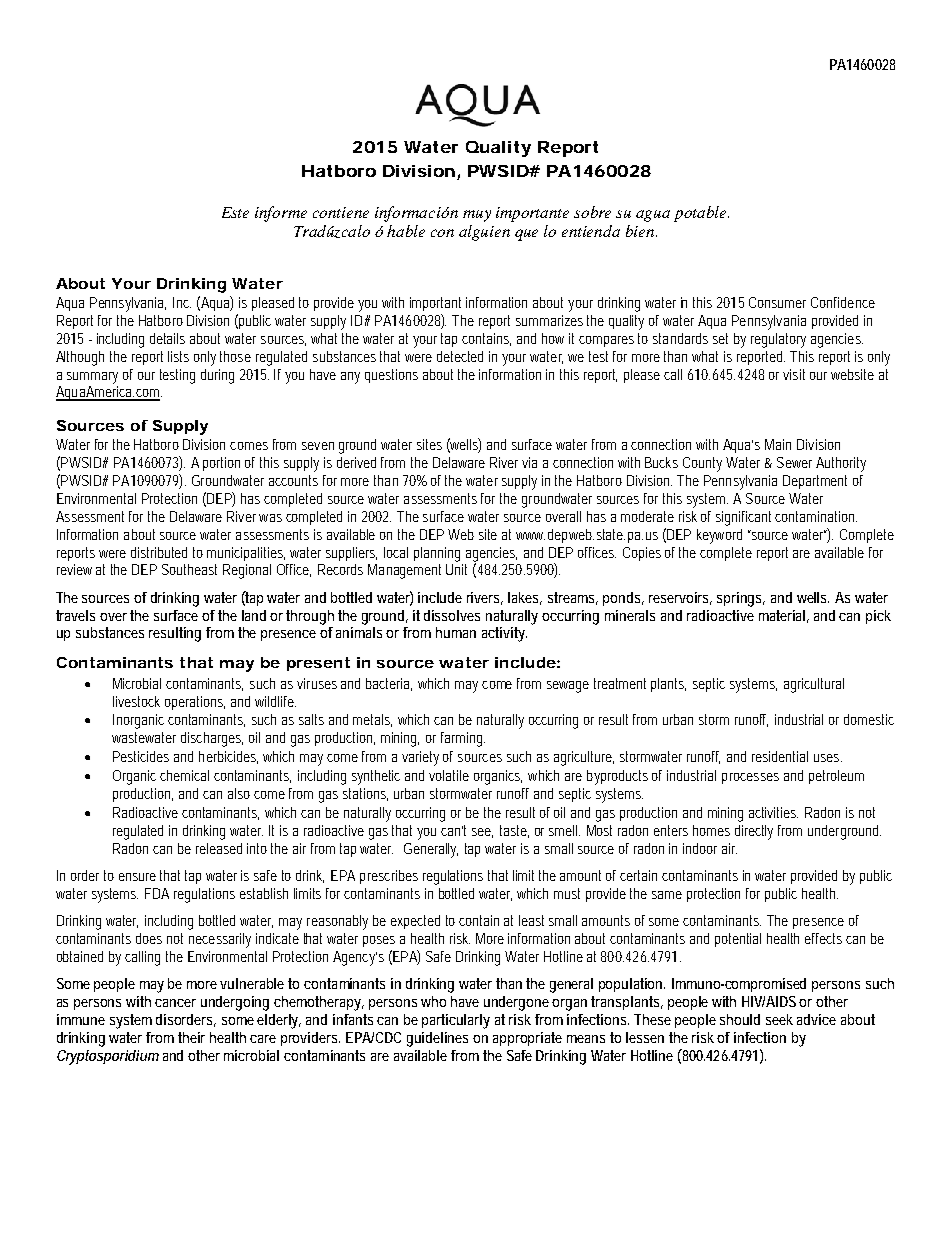 This document has width=952, height=1233. Describe the element at coordinates (754, 832) in the document. I see `directly` at that location.
